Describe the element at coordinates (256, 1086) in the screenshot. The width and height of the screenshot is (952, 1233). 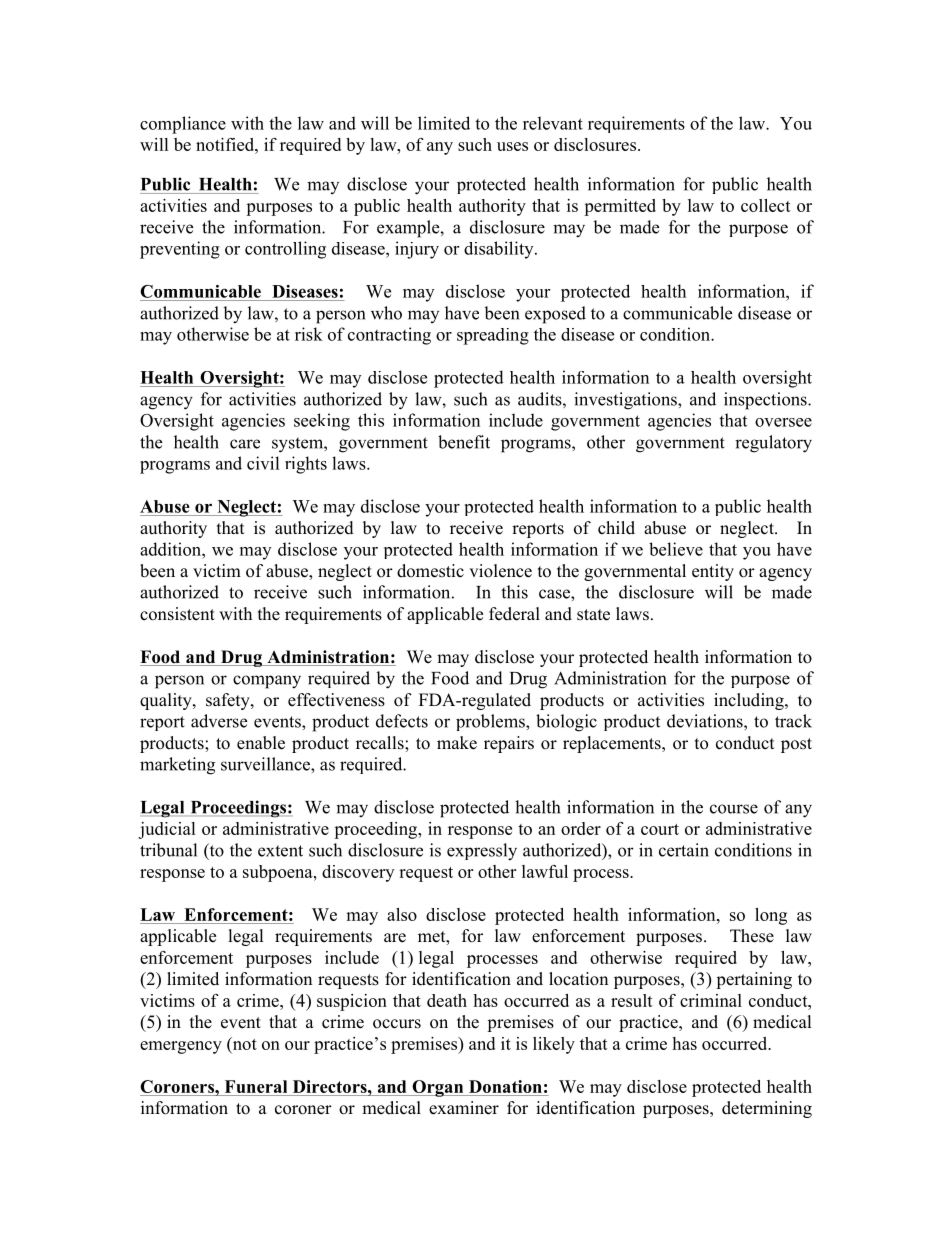
I see `Funeral` at that location.
